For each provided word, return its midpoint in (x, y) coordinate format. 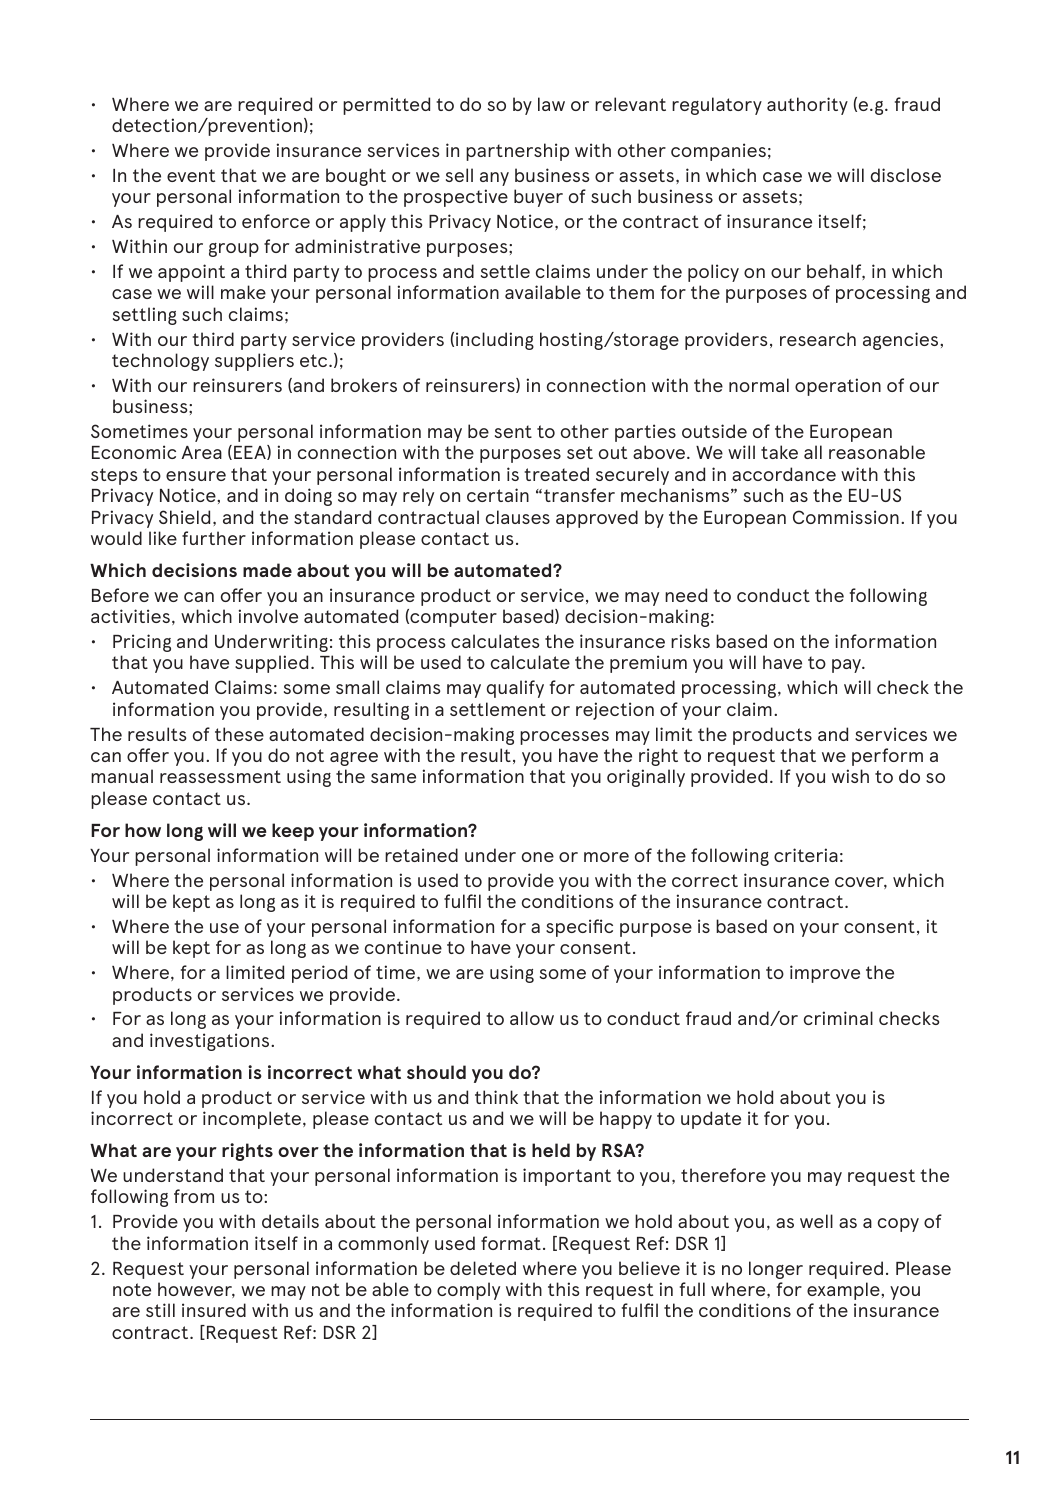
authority (807, 106)
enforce (276, 221)
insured (214, 1310)
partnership (517, 152)
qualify (515, 689)
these (239, 734)
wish (850, 776)
